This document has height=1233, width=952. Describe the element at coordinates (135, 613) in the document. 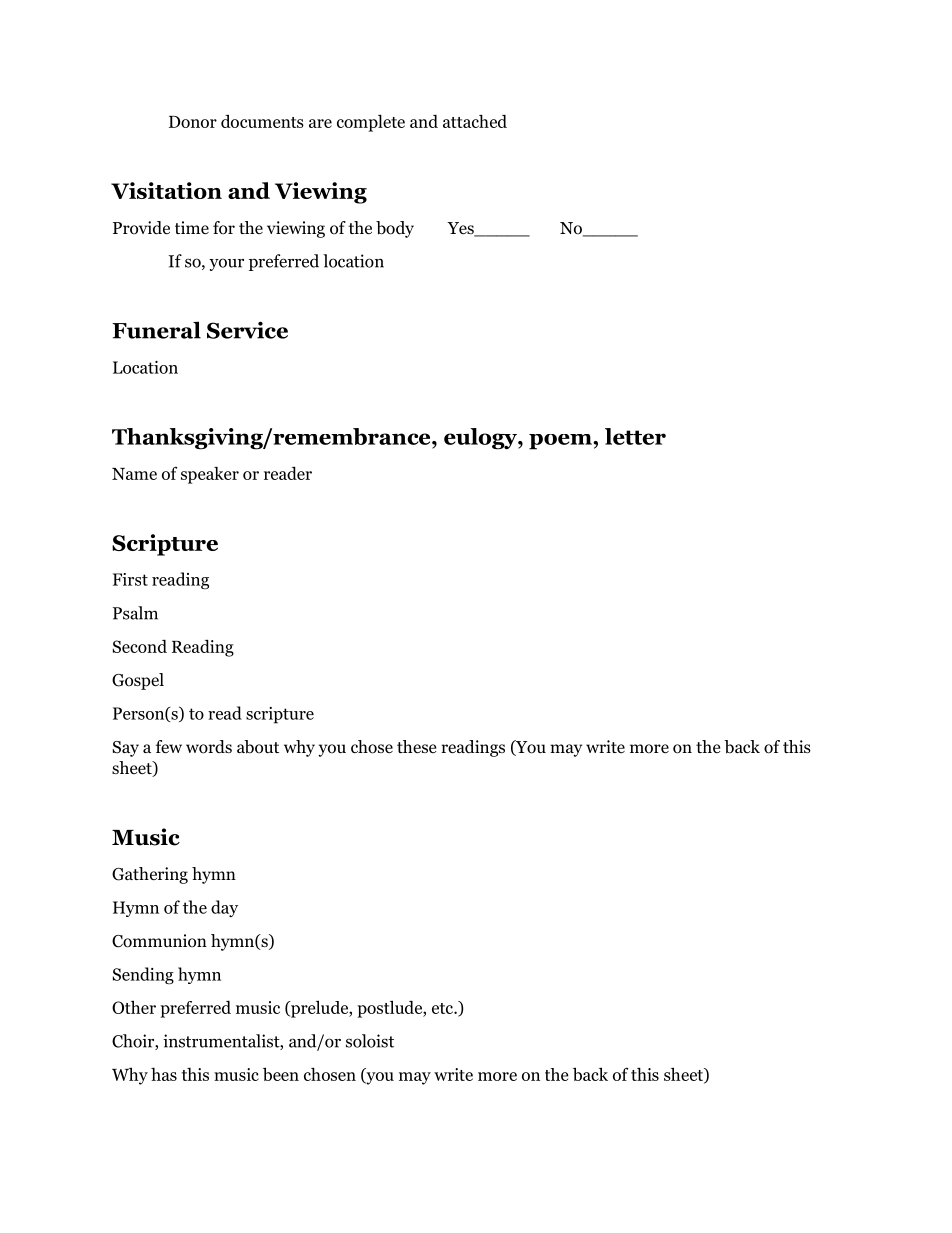

I see `Psalm` at that location.
